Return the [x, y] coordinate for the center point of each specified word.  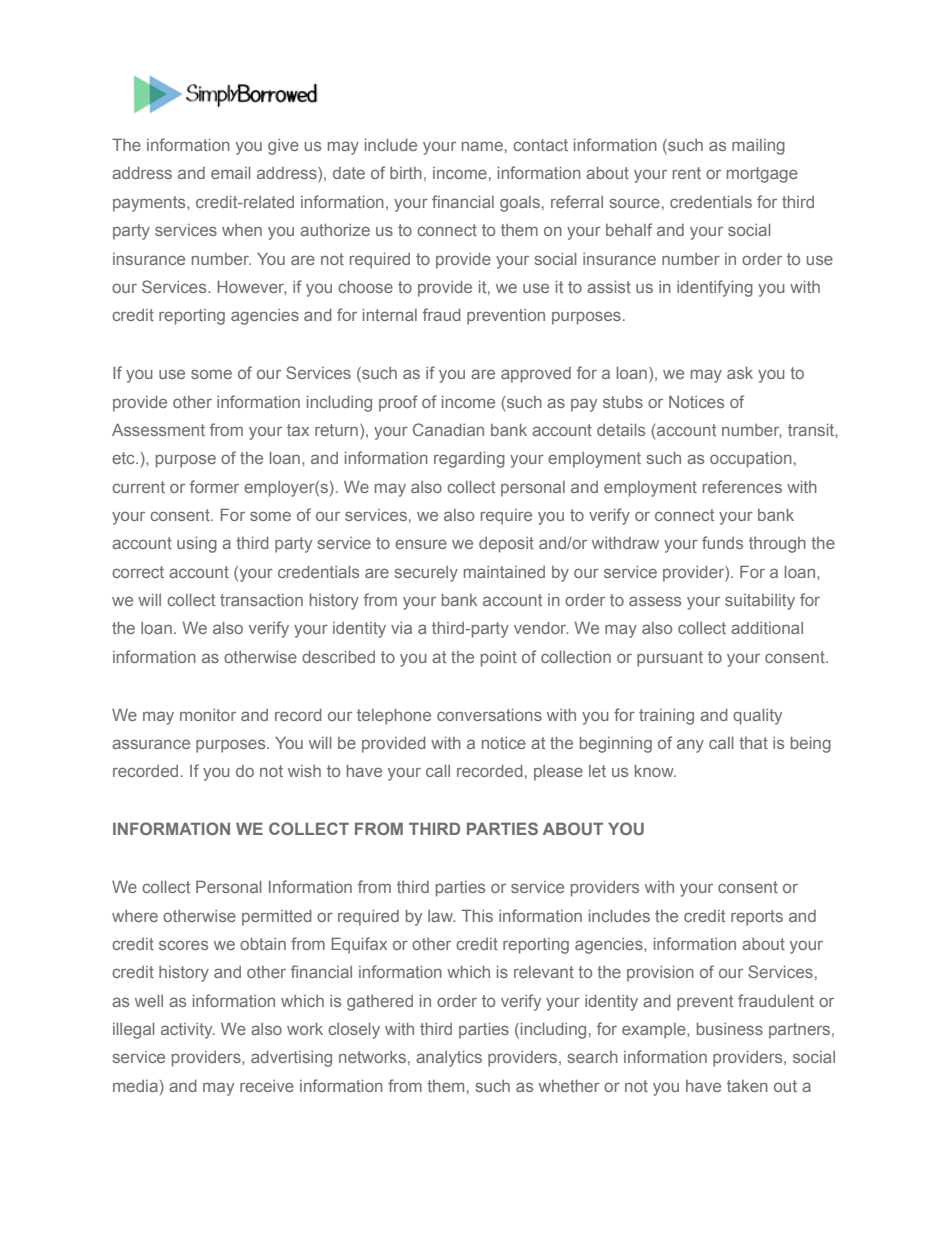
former [214, 486]
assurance [151, 744]
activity [188, 1031]
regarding [469, 460]
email [230, 173]
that [753, 743]
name [482, 146]
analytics [449, 1059]
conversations [489, 715]
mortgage [762, 175]
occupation [751, 460]
